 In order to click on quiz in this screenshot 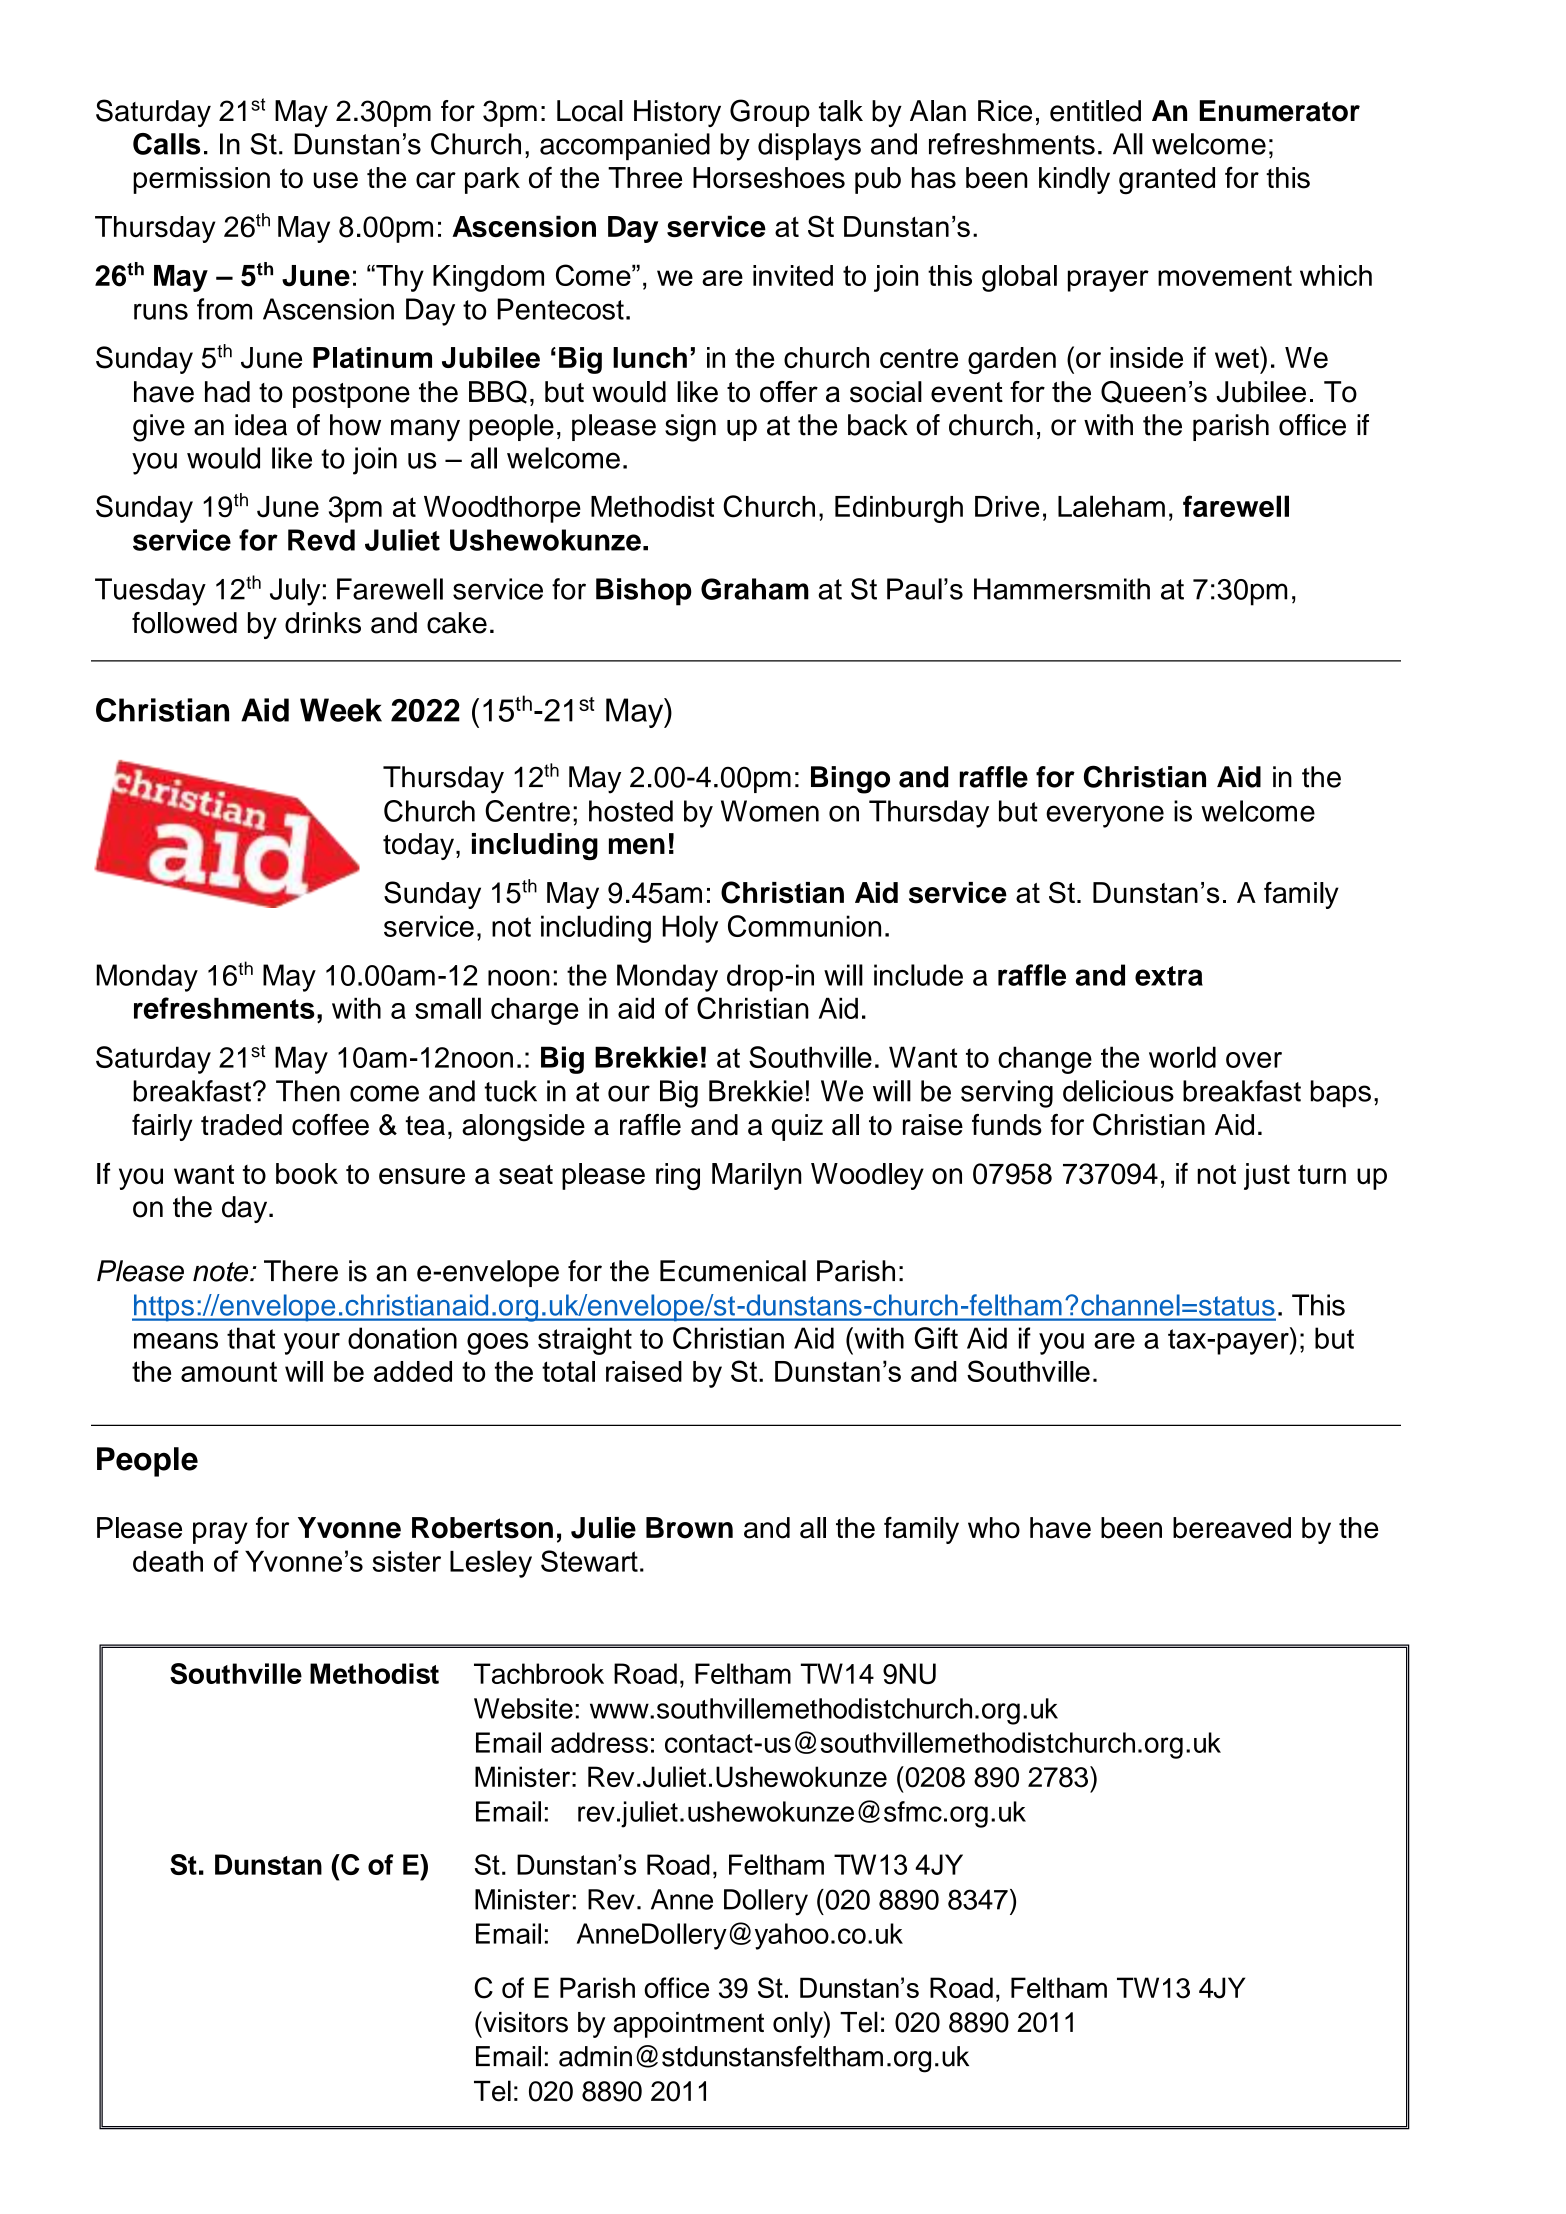, I will do `click(797, 1127)`.
